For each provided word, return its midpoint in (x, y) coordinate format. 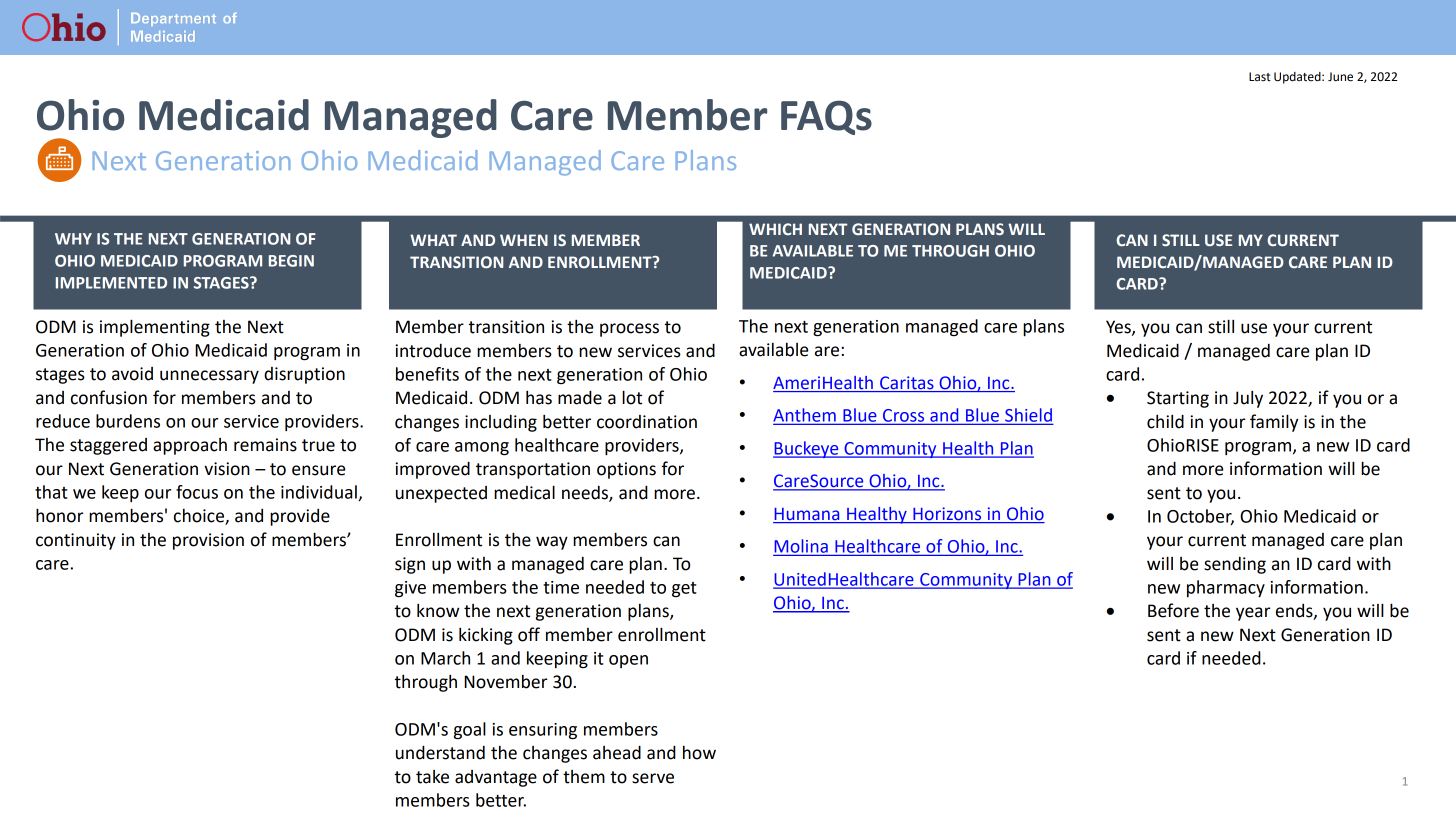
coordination (647, 422)
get (684, 590)
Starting (1178, 399)
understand (440, 752)
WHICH (775, 229)
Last (1260, 77)
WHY (73, 239)
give (410, 589)
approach (190, 446)
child (1165, 421)
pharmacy (1226, 588)
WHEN (524, 240)
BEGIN (291, 261)
